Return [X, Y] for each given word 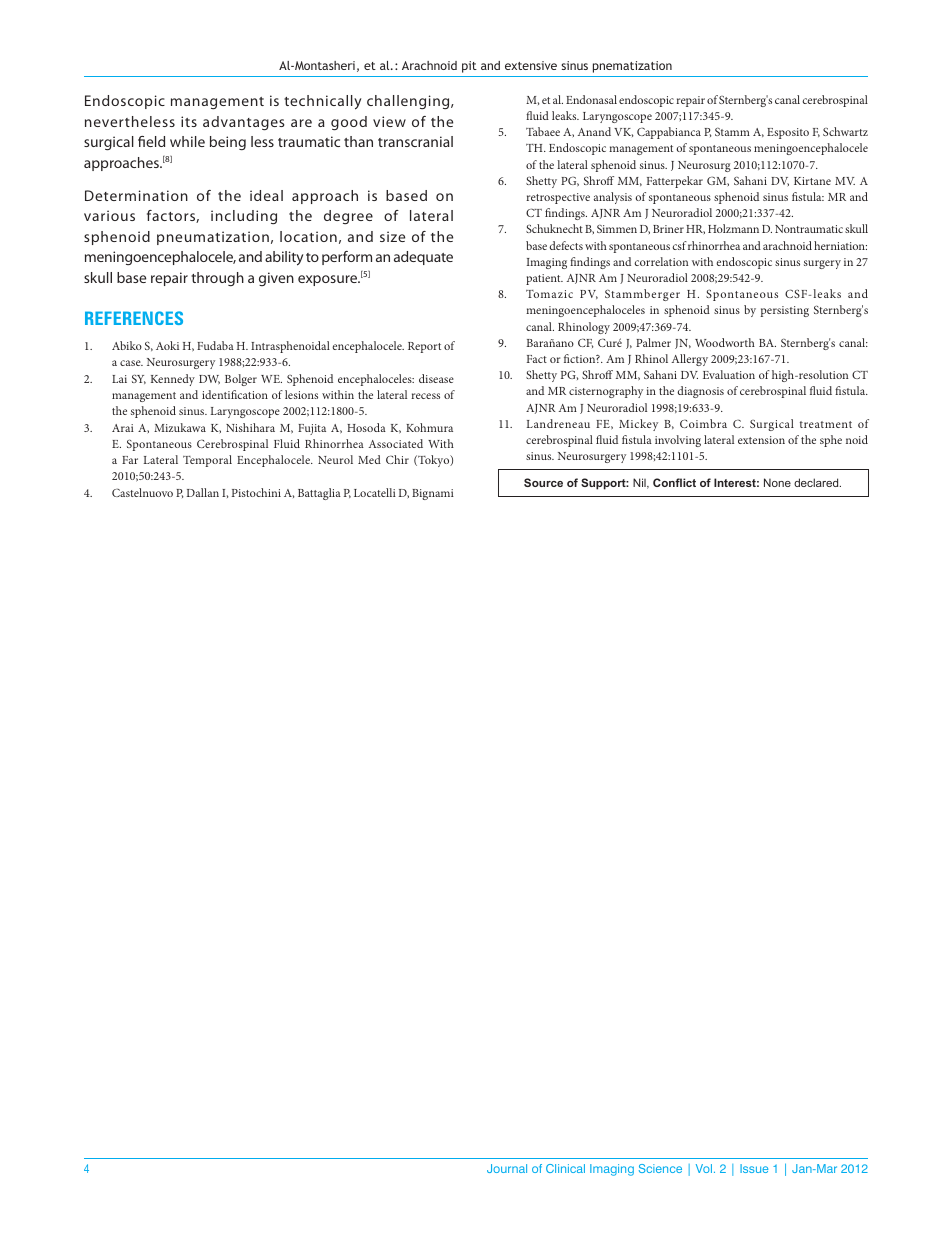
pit [469, 67]
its [189, 121]
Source [543, 482]
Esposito [788, 133]
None [777, 482]
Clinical [565, 1168]
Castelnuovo [142, 492]
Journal [507, 1168]
